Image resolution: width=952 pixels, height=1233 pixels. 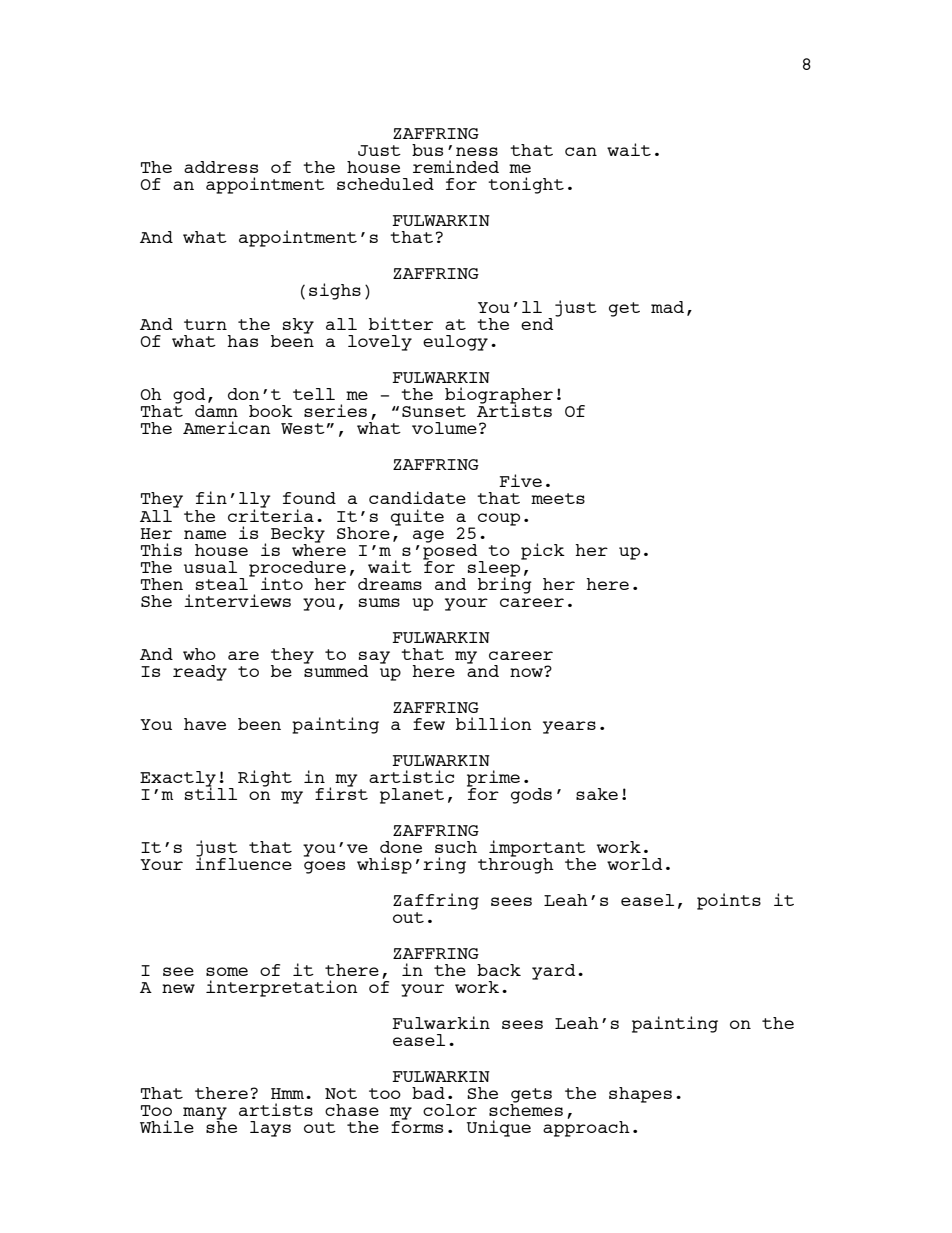 What do you see at coordinates (569, 727) in the screenshot?
I see `years` at bounding box center [569, 727].
